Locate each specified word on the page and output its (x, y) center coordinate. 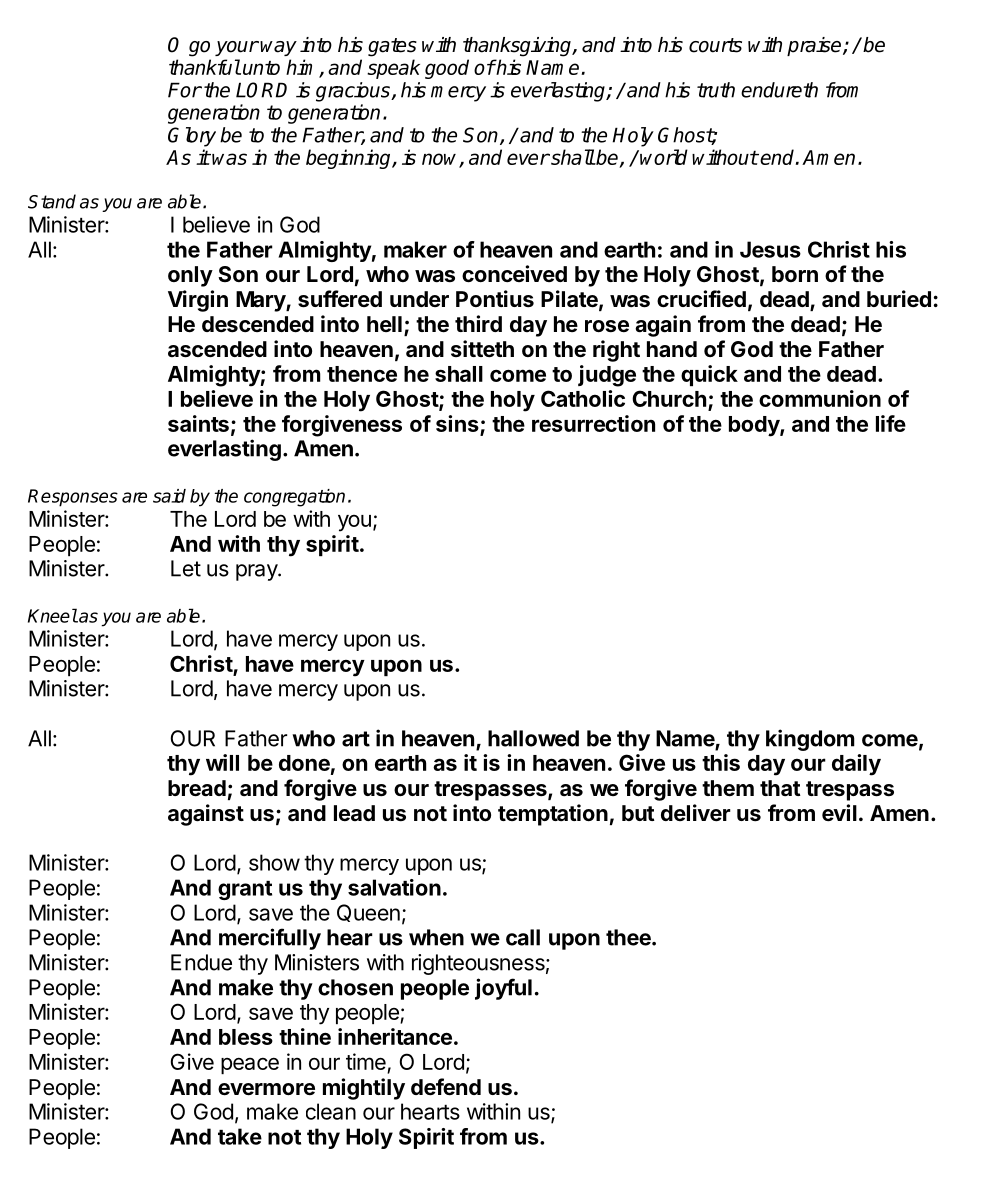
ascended (217, 349)
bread (197, 788)
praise (815, 46)
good (447, 69)
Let (186, 568)
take (240, 1136)
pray (257, 572)
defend (446, 1087)
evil (839, 813)
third (478, 323)
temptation (553, 815)
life (891, 423)
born (795, 274)
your (237, 48)
